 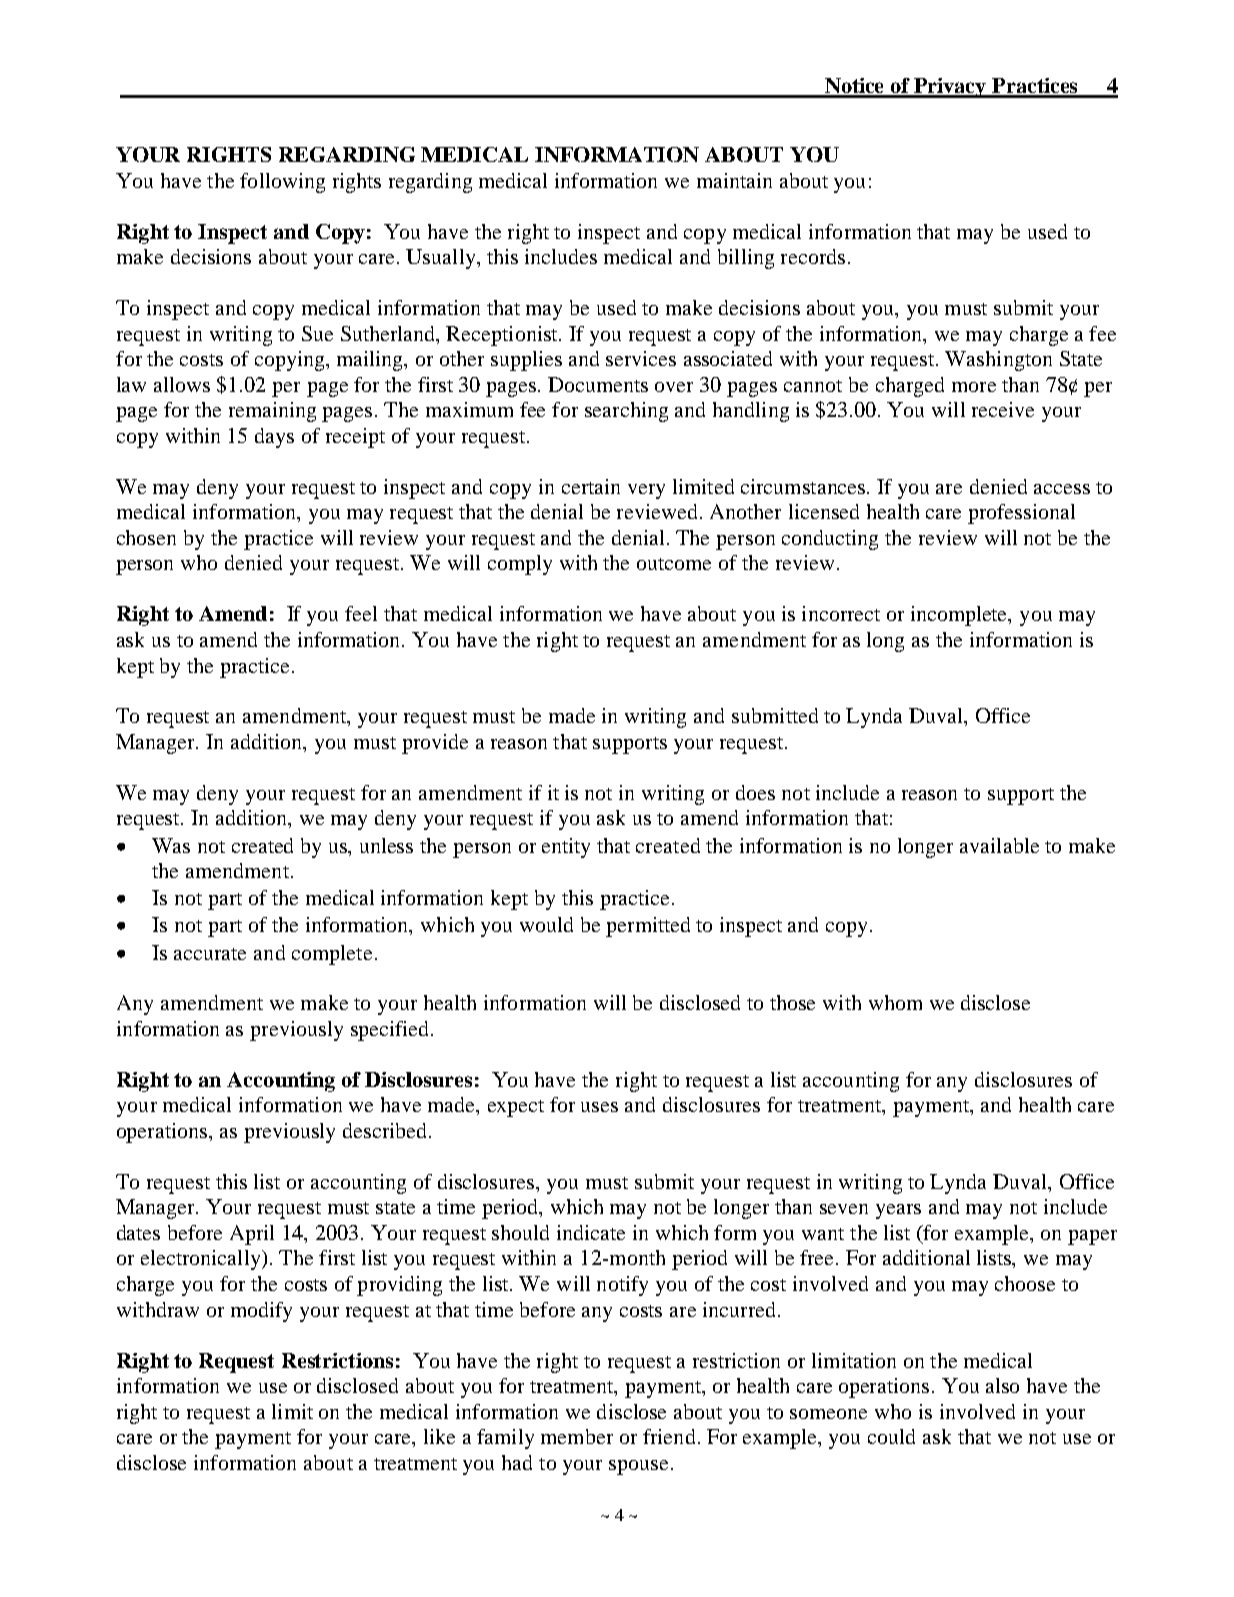 I want to click on permitted, so click(x=648, y=927).
